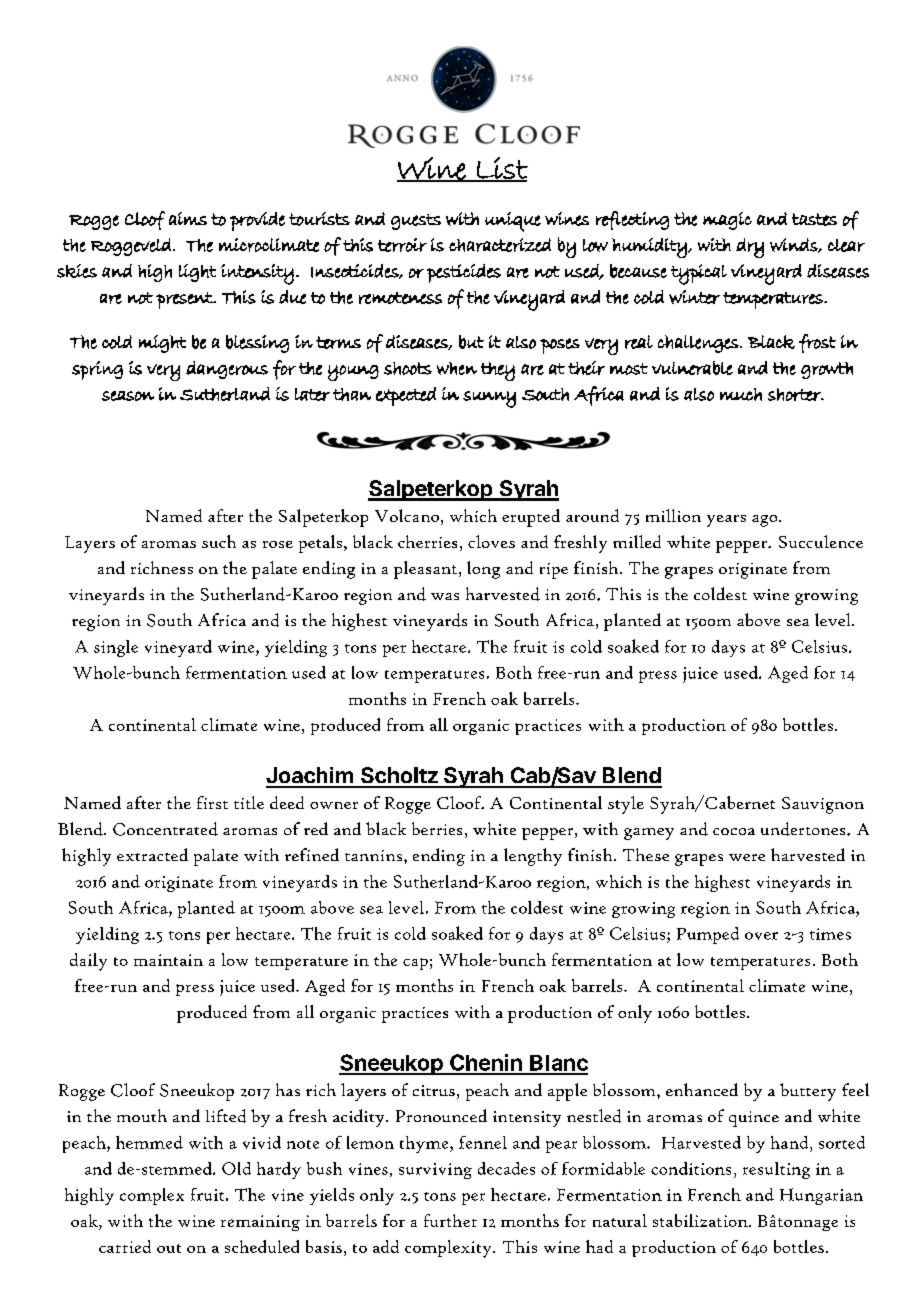 The height and width of the page is (1308, 924). I want to click on carried, so click(125, 1246).
